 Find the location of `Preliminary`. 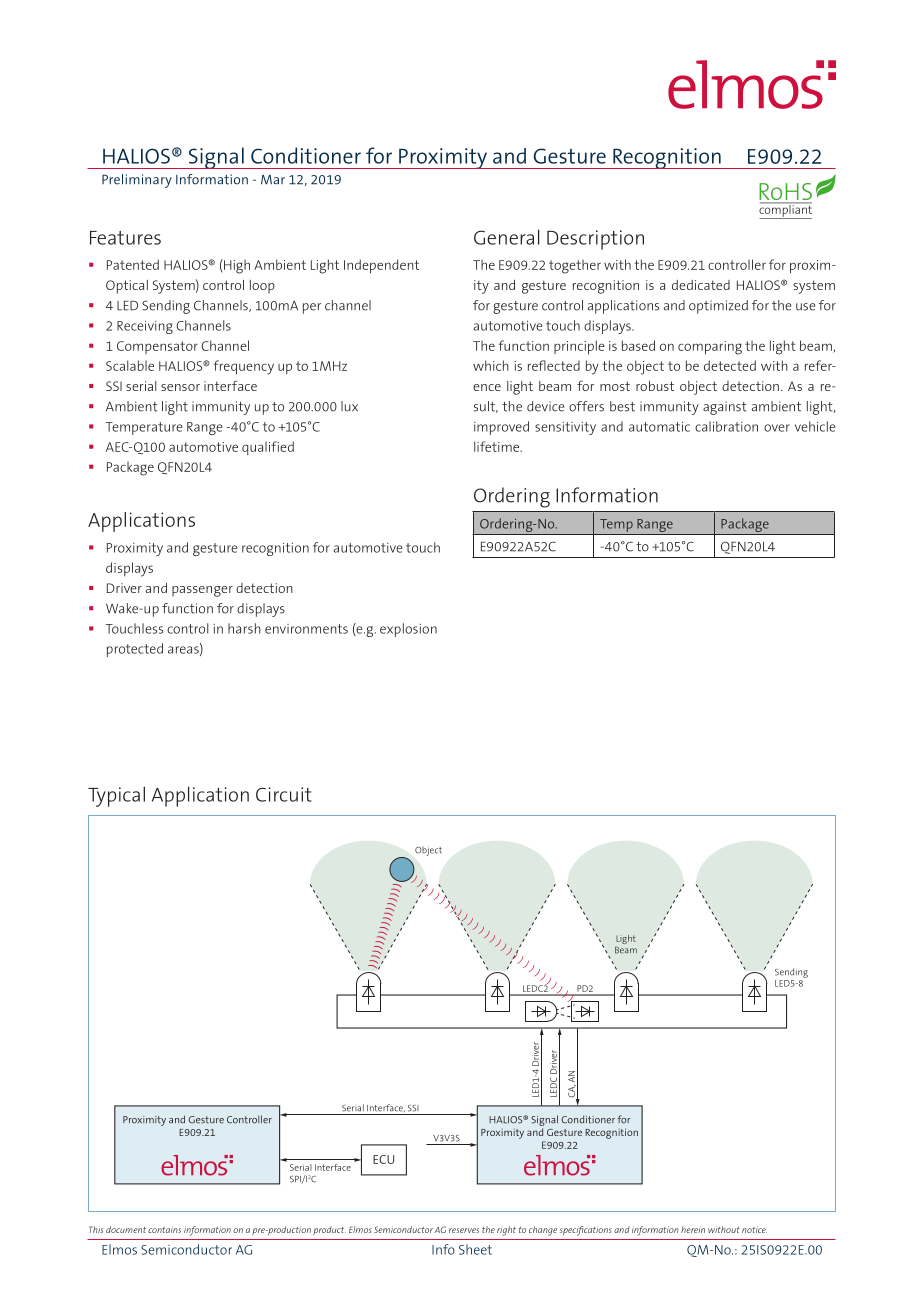

Preliminary is located at coordinates (137, 181).
